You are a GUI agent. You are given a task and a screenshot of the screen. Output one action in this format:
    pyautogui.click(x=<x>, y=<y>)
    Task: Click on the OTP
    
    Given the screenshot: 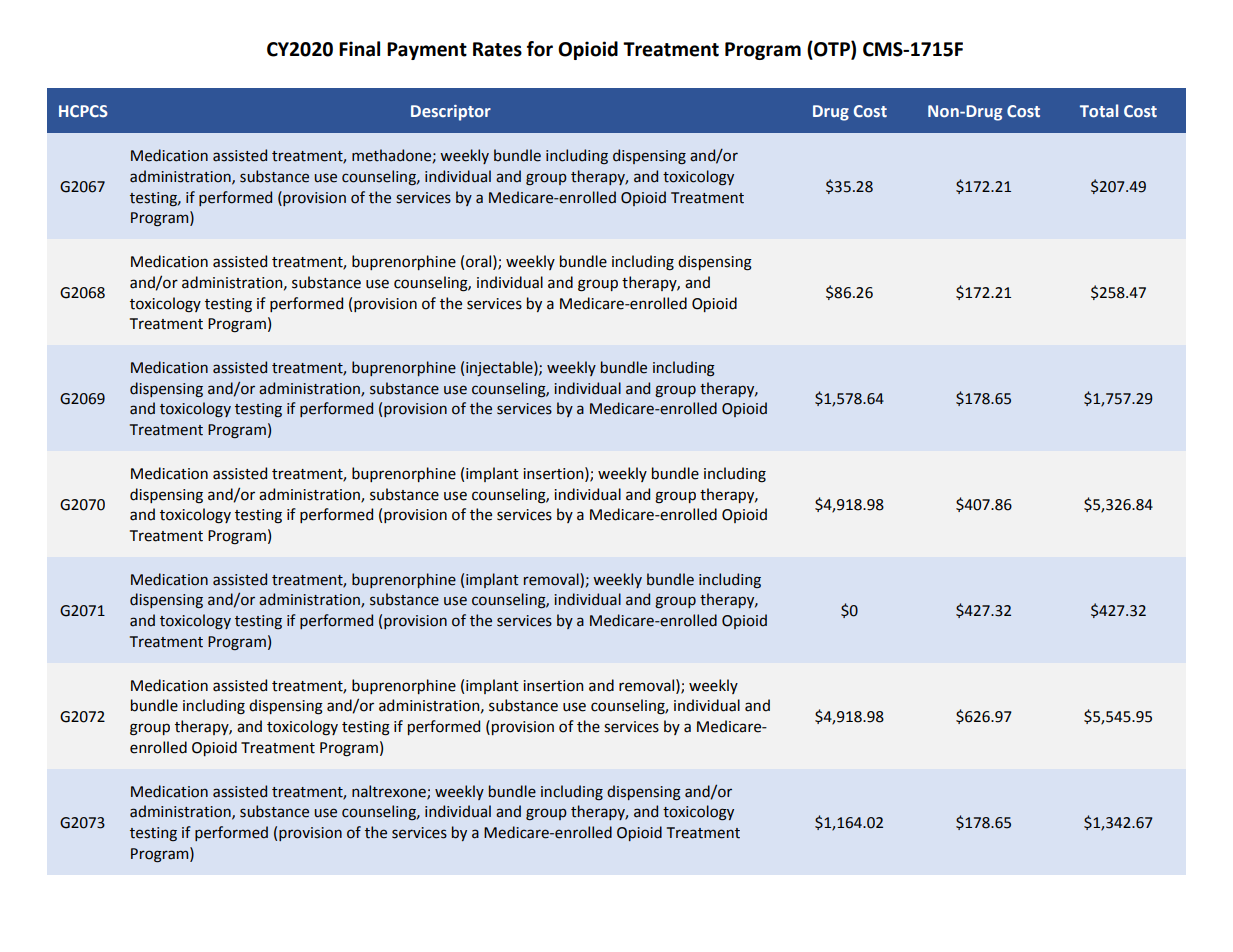 What is the action you would take?
    pyautogui.click(x=832, y=49)
